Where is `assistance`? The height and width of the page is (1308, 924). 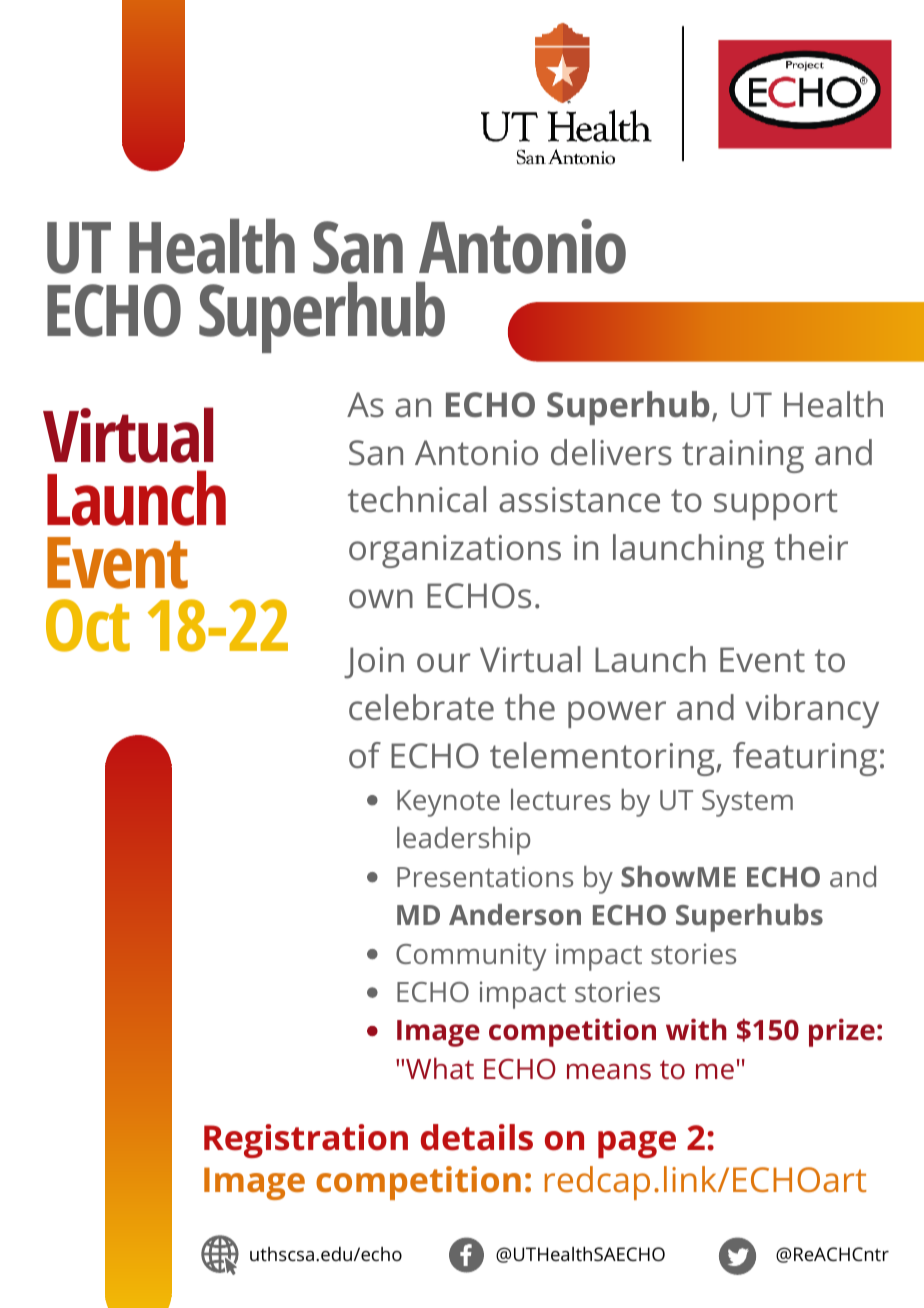
assistance is located at coordinates (579, 500).
